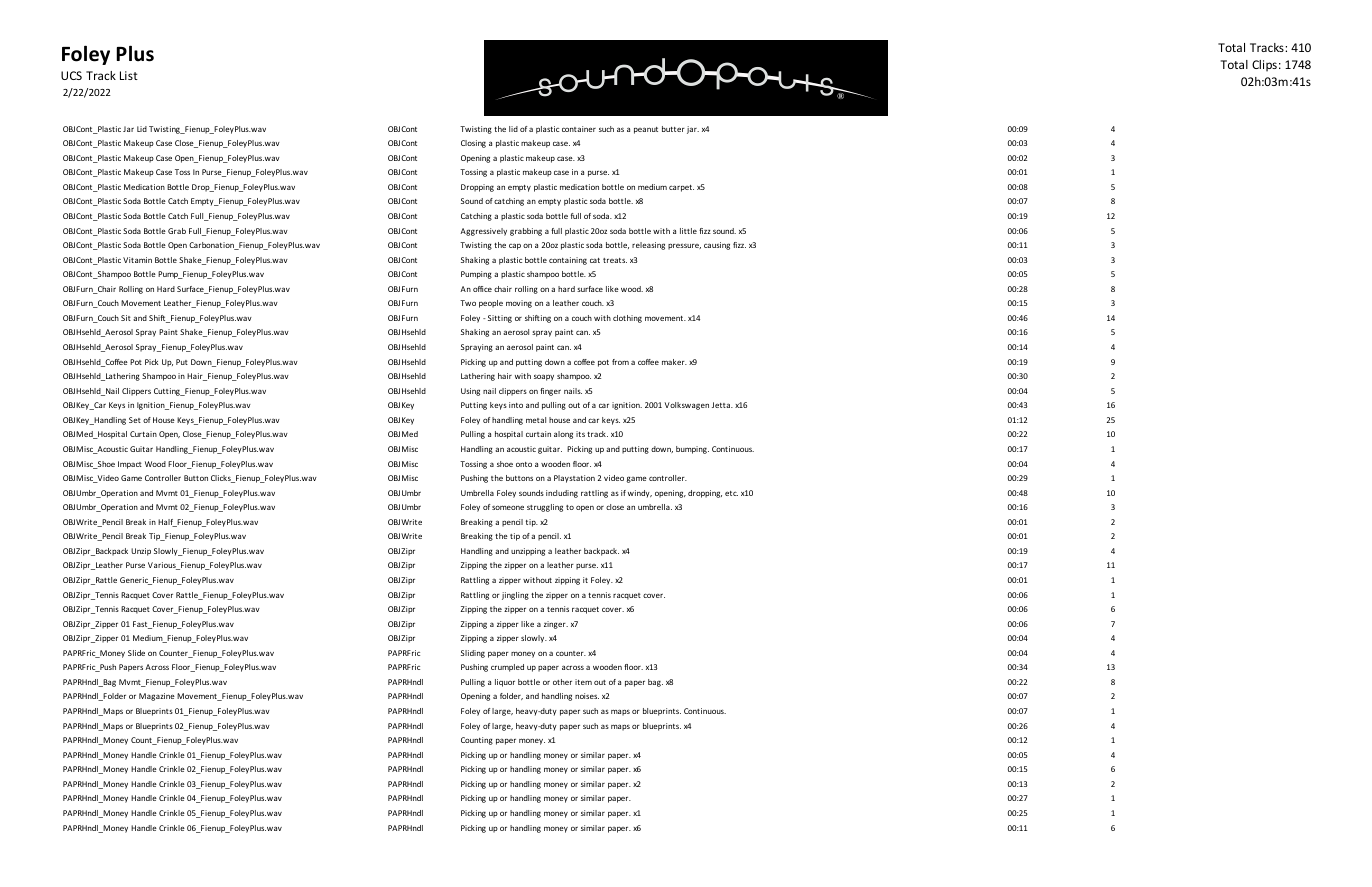 Image resolution: width=1372 pixels, height=887 pixels. I want to click on etc, so click(731, 493).
